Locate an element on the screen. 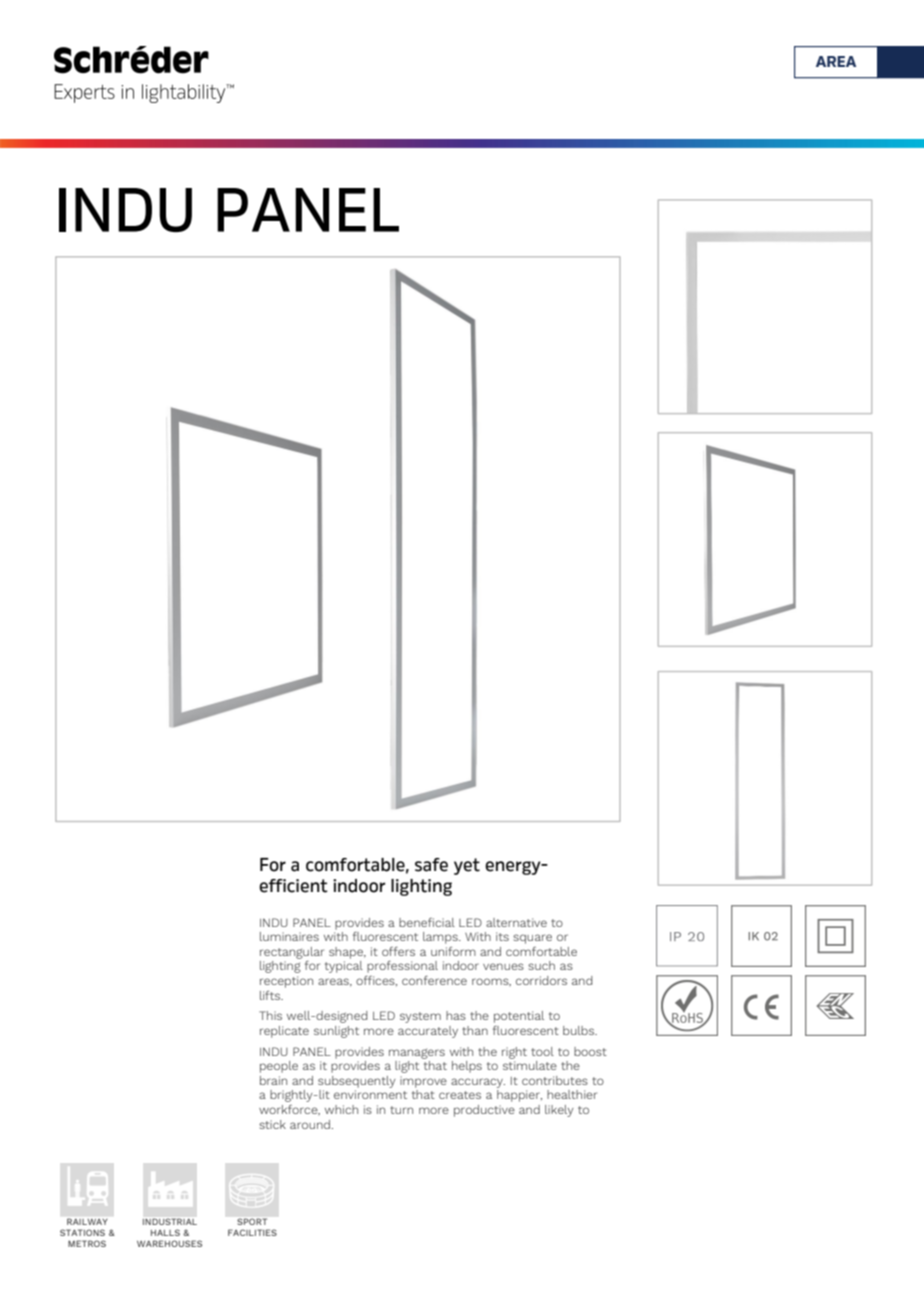  luminaires is located at coordinates (289, 936).
